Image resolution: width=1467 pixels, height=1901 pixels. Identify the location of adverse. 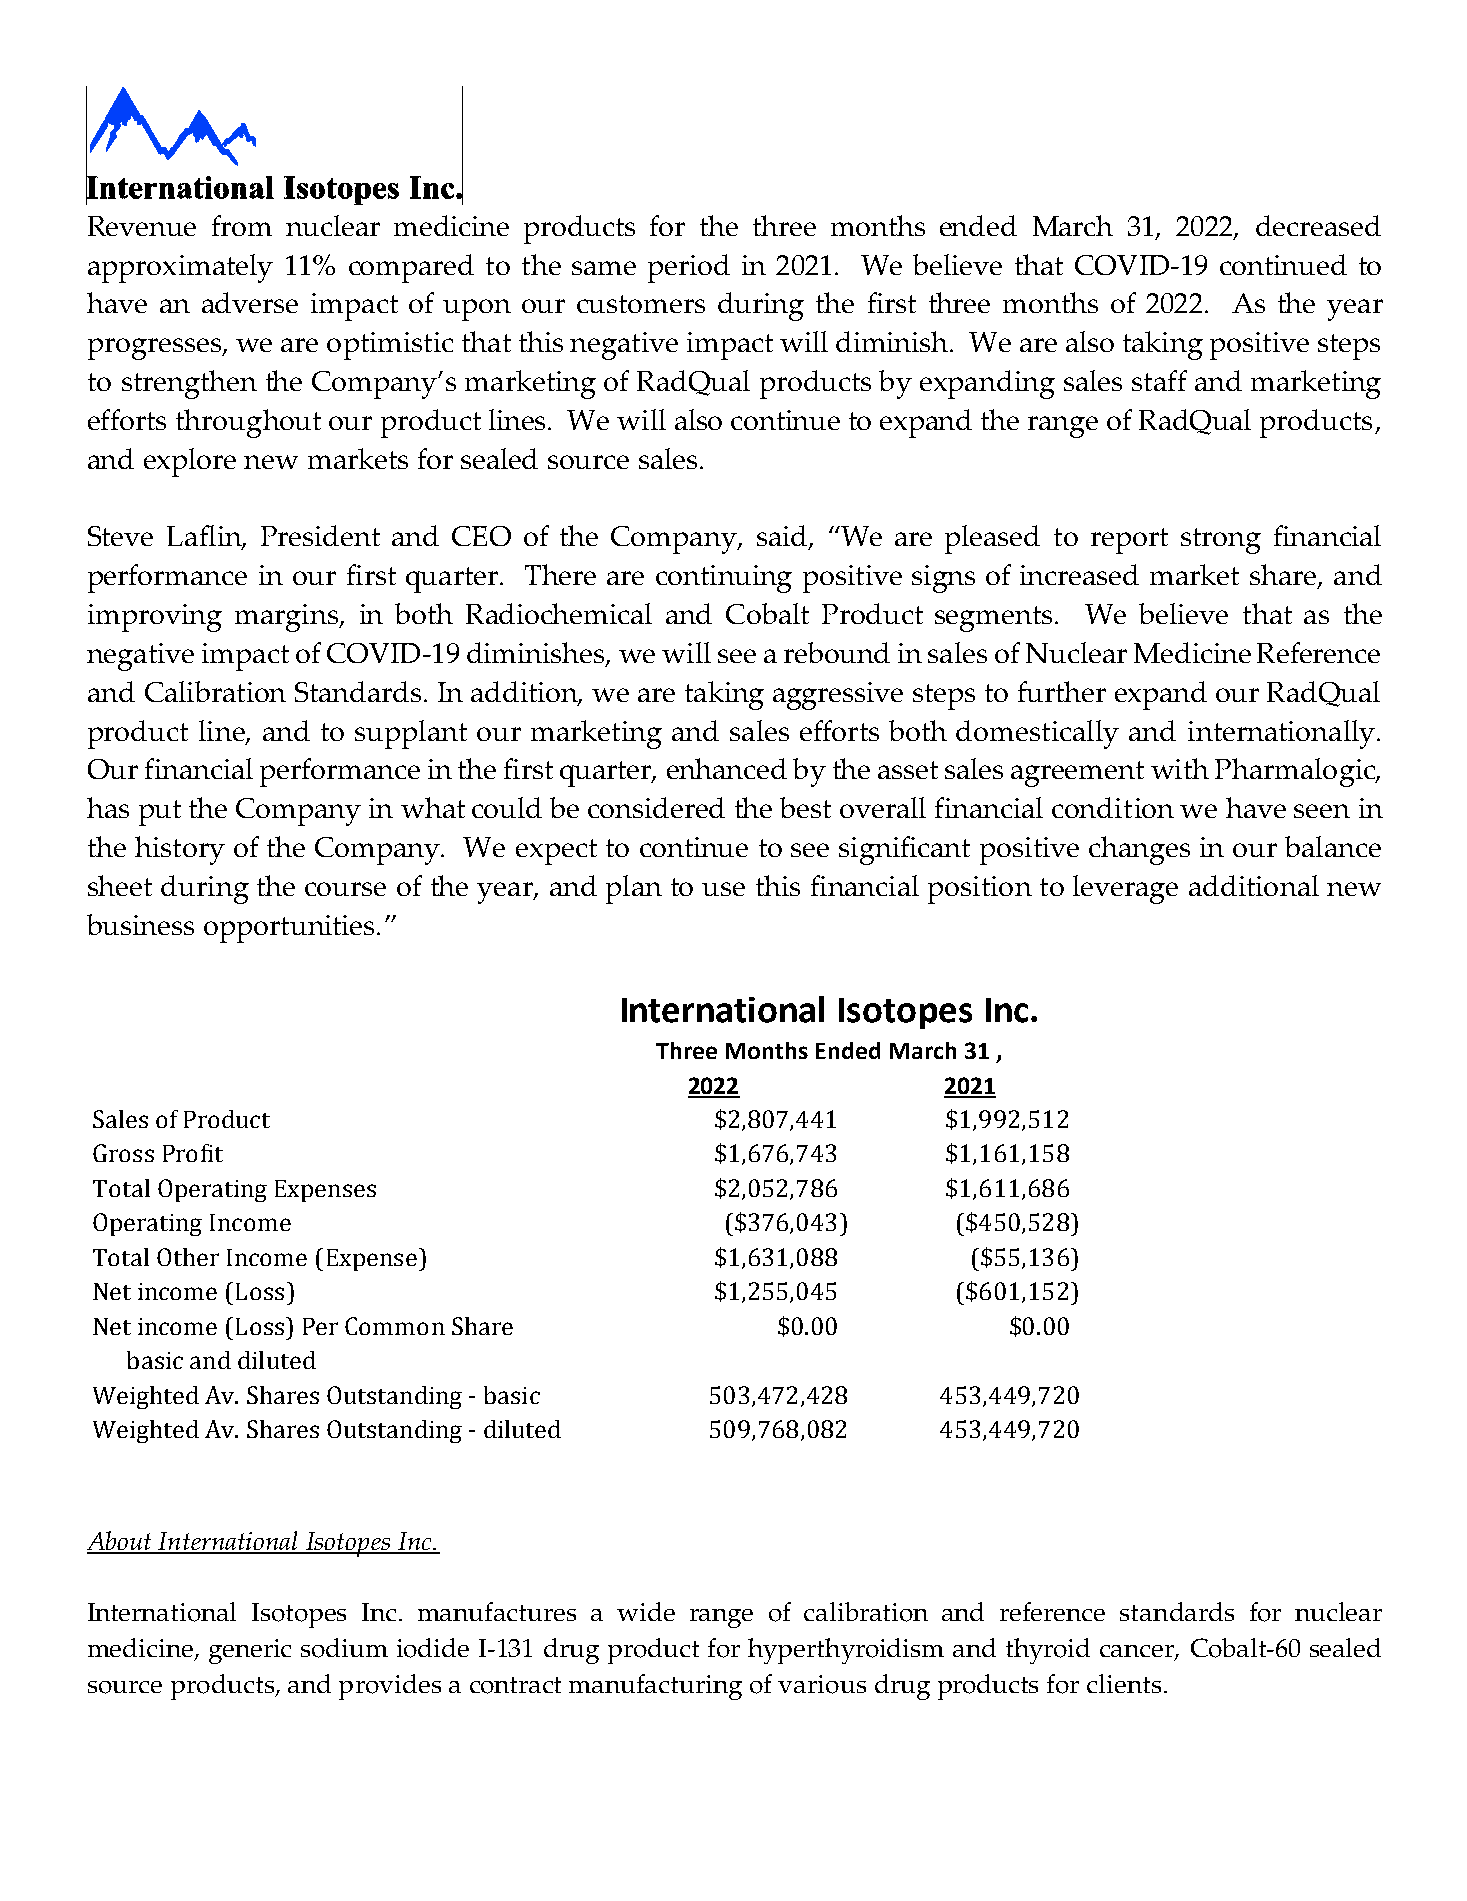
(250, 302).
